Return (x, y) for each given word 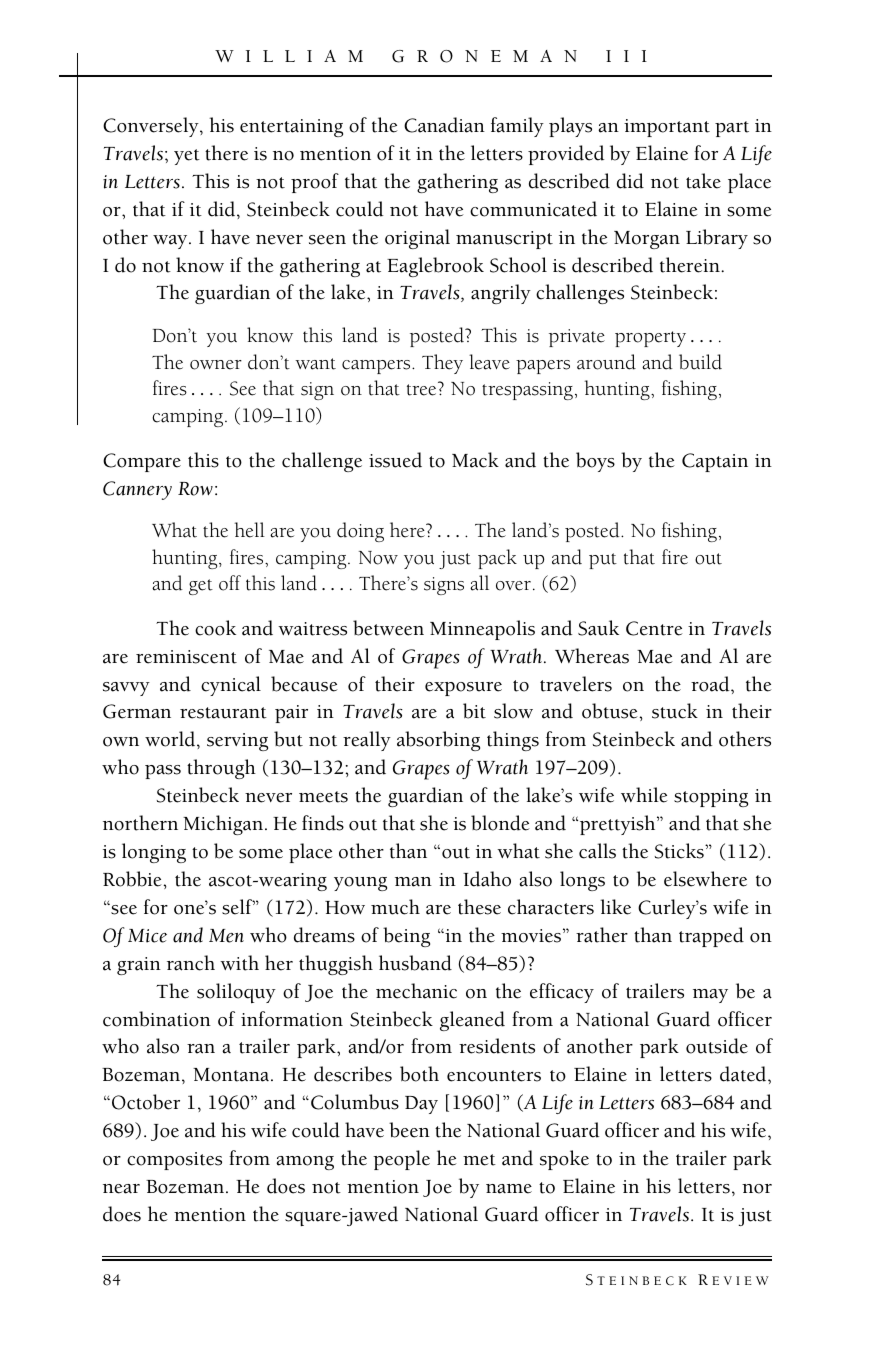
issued (395, 460)
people (401, 1160)
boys (595, 462)
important (667, 128)
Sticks (680, 851)
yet (187, 157)
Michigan (224, 825)
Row (195, 489)
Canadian (444, 125)
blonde (500, 823)
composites (174, 1161)
